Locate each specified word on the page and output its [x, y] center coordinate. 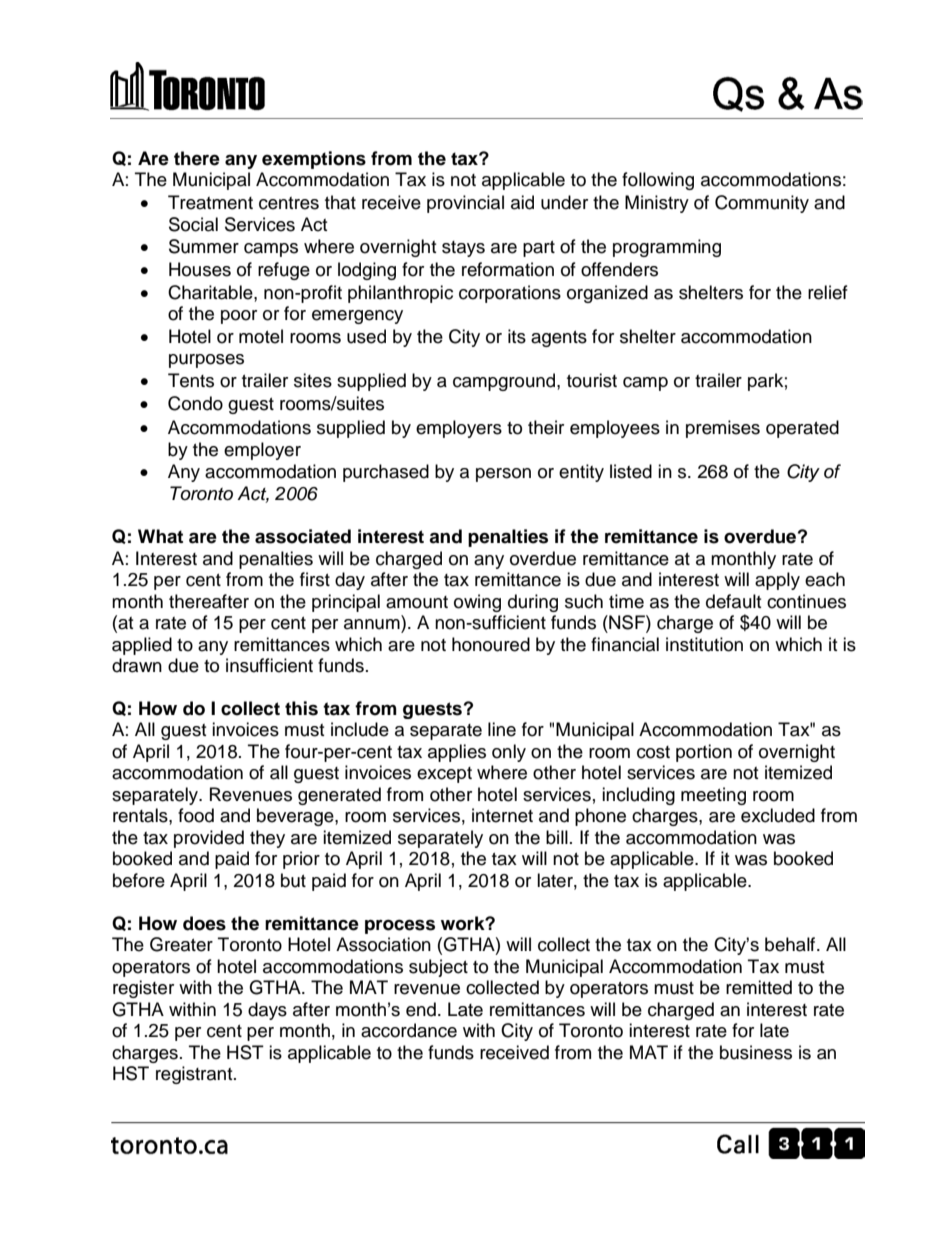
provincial [465, 204]
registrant [195, 1075]
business [756, 1052]
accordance [409, 1030]
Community [762, 204]
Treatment [210, 202]
